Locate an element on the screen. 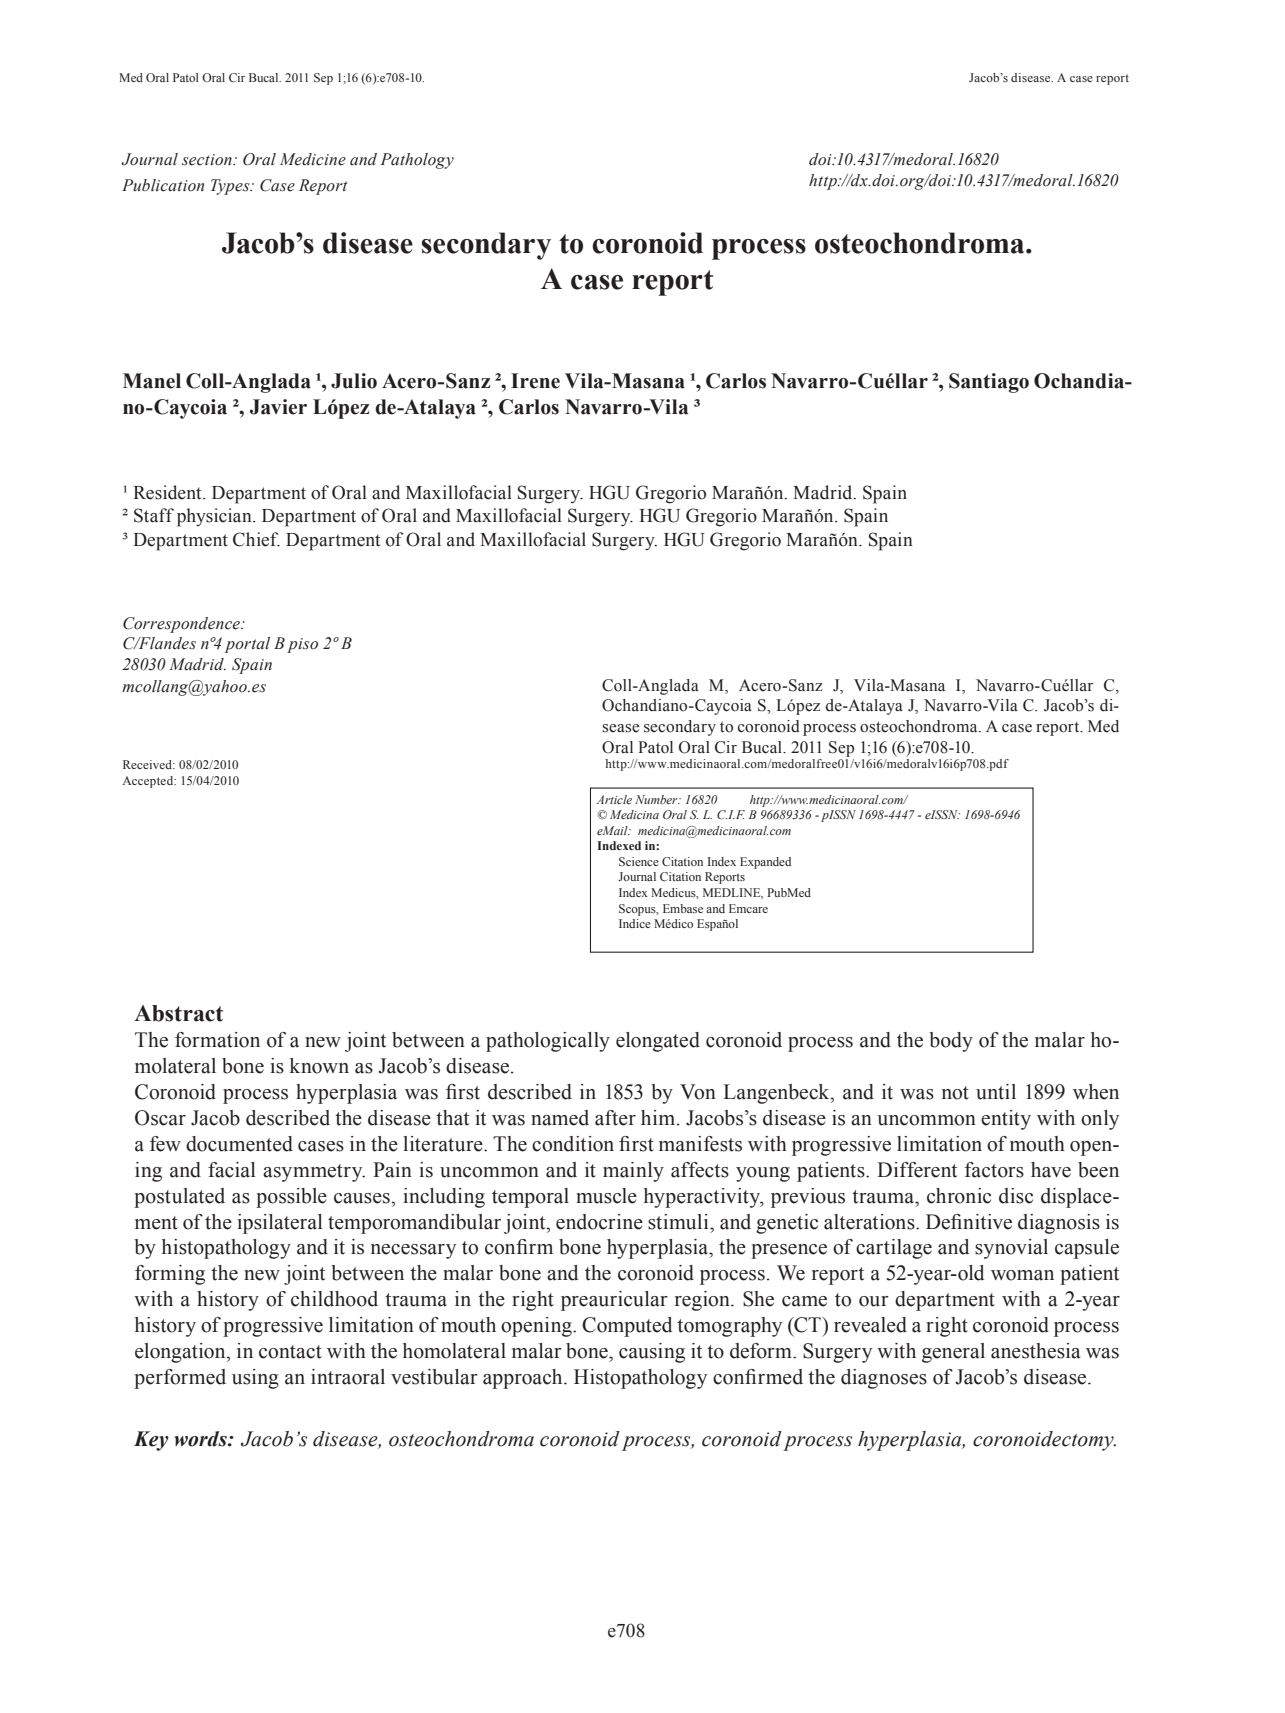 This screenshot has height=1713, width=1285. Types is located at coordinates (231, 187).
